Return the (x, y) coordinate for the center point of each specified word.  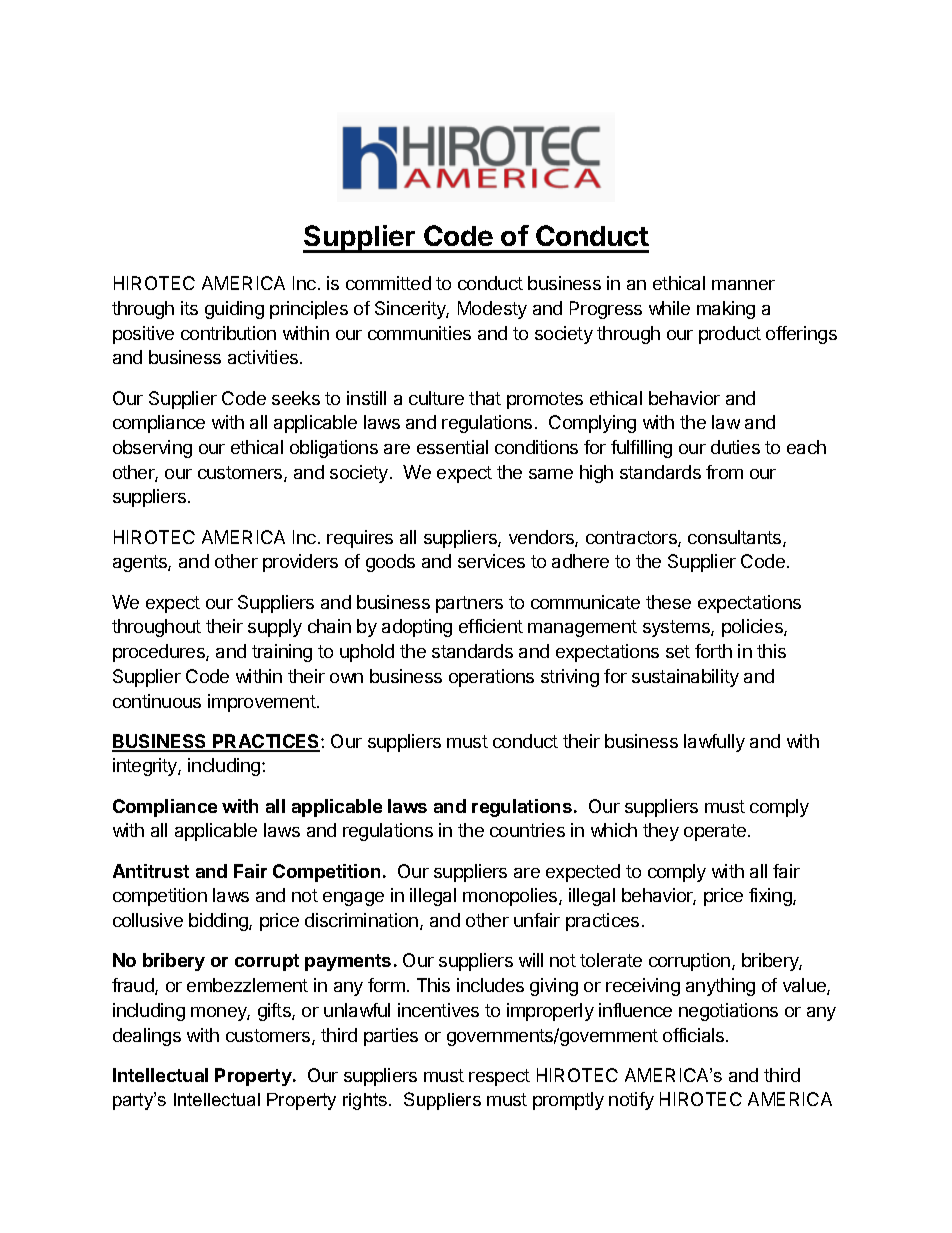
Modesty (492, 310)
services (491, 561)
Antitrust (151, 871)
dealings (147, 1037)
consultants (736, 538)
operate (716, 832)
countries (527, 830)
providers (300, 563)
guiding (234, 310)
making (726, 310)
